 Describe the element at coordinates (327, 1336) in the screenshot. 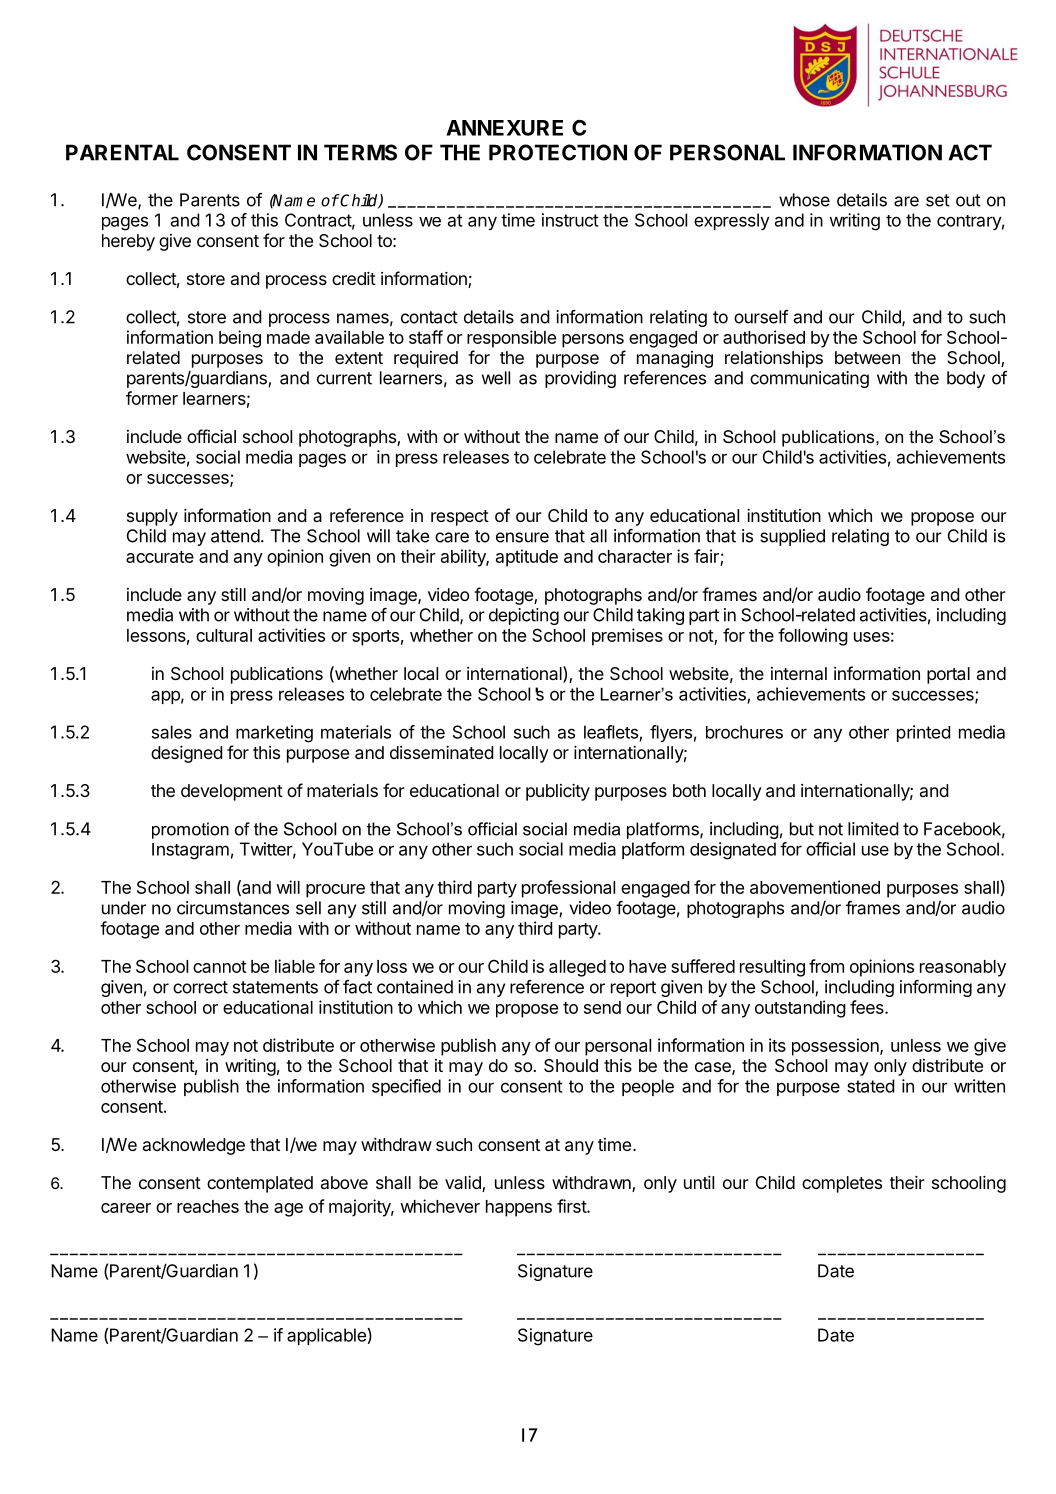

I see `applicable` at that location.
